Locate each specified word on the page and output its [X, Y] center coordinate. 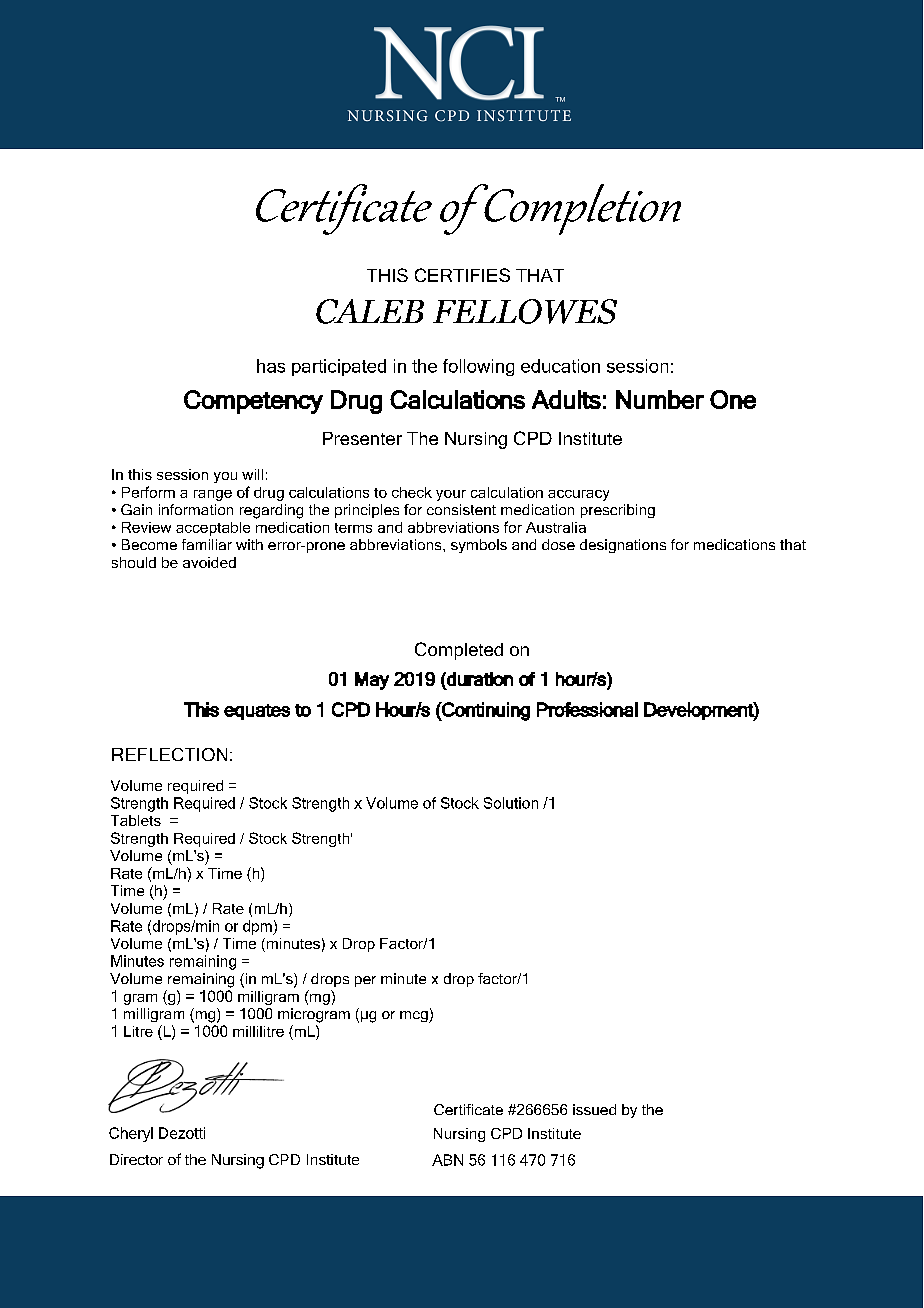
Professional [587, 709]
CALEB [370, 311]
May [372, 681]
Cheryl [131, 1134]
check [412, 492]
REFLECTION [169, 754]
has [271, 366]
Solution [511, 803]
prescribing [618, 511]
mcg [415, 1017]
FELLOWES [525, 311]
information [196, 509]
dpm [258, 927]
